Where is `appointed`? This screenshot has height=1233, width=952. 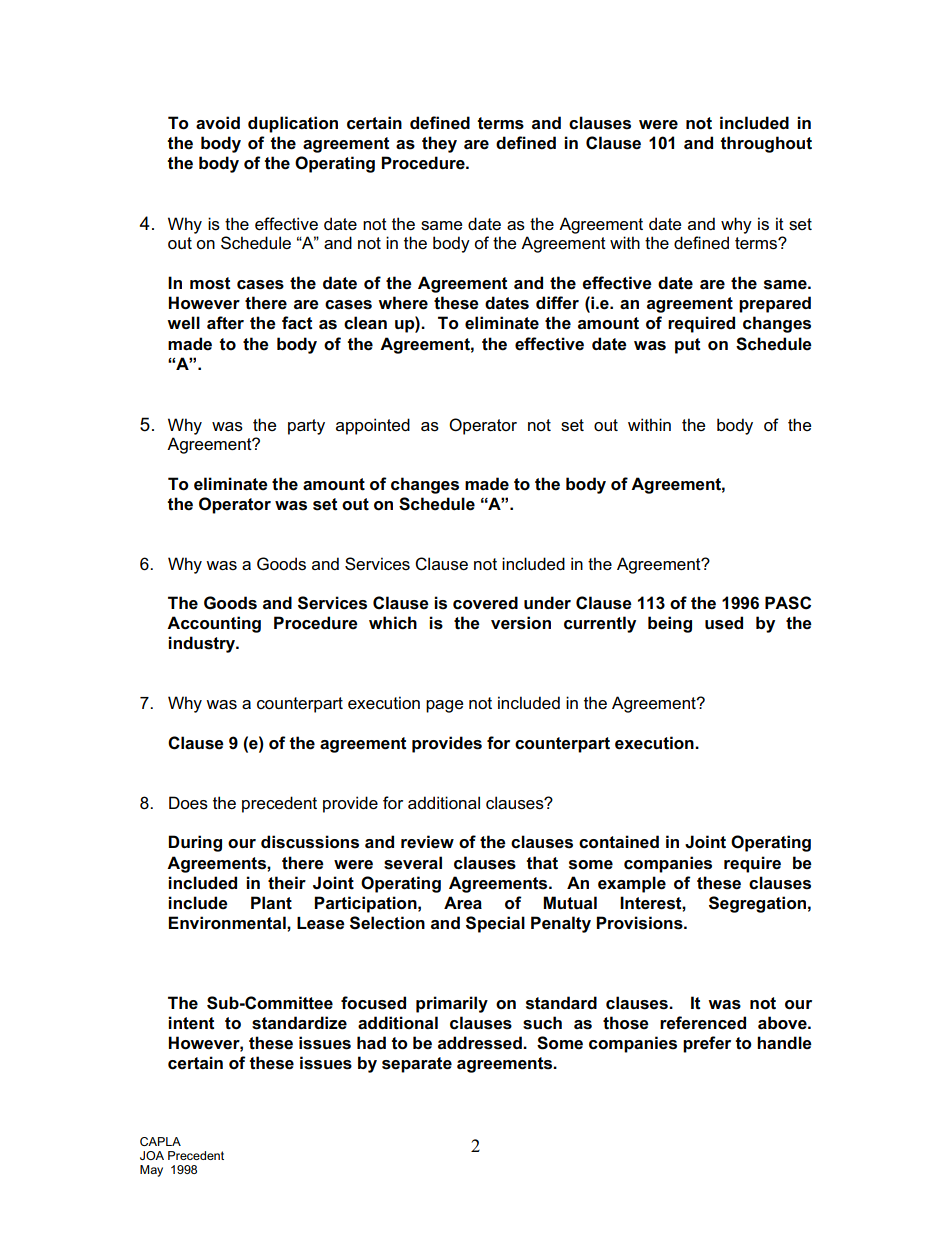 appointed is located at coordinates (373, 426).
